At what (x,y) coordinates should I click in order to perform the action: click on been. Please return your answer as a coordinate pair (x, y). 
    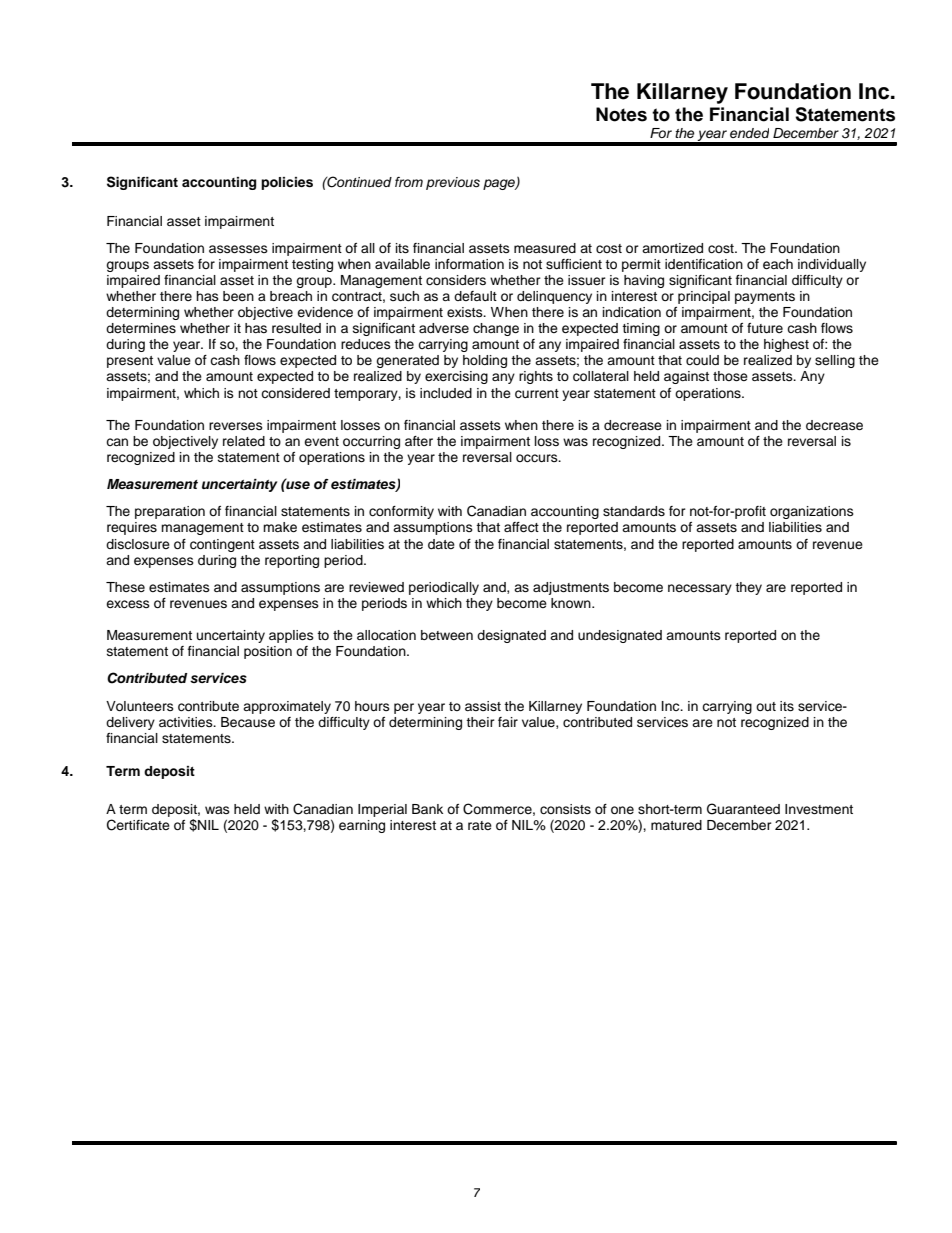
    Looking at the image, I should click on (238, 296).
